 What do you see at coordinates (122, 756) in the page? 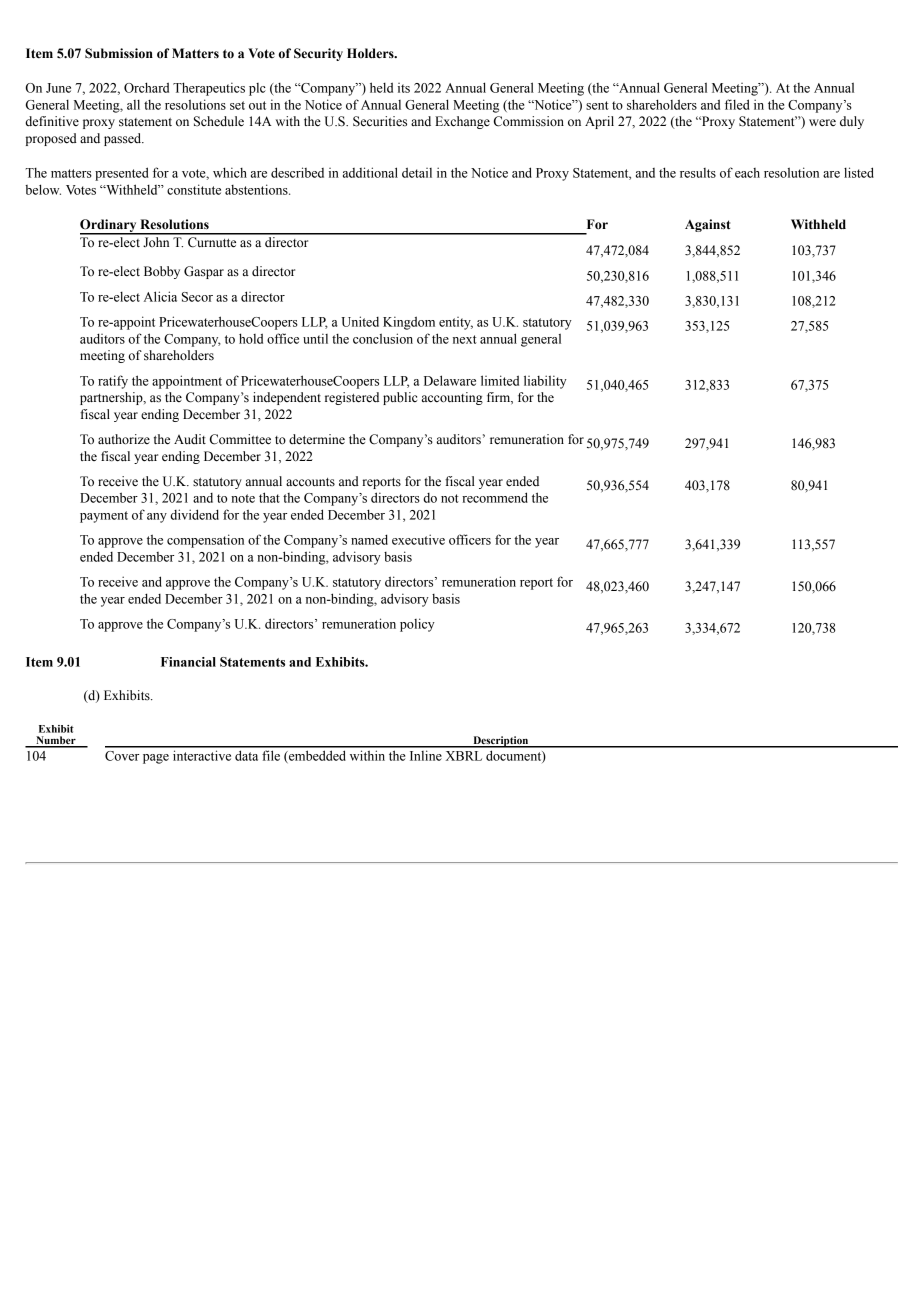
I see `Cover` at bounding box center [122, 756].
